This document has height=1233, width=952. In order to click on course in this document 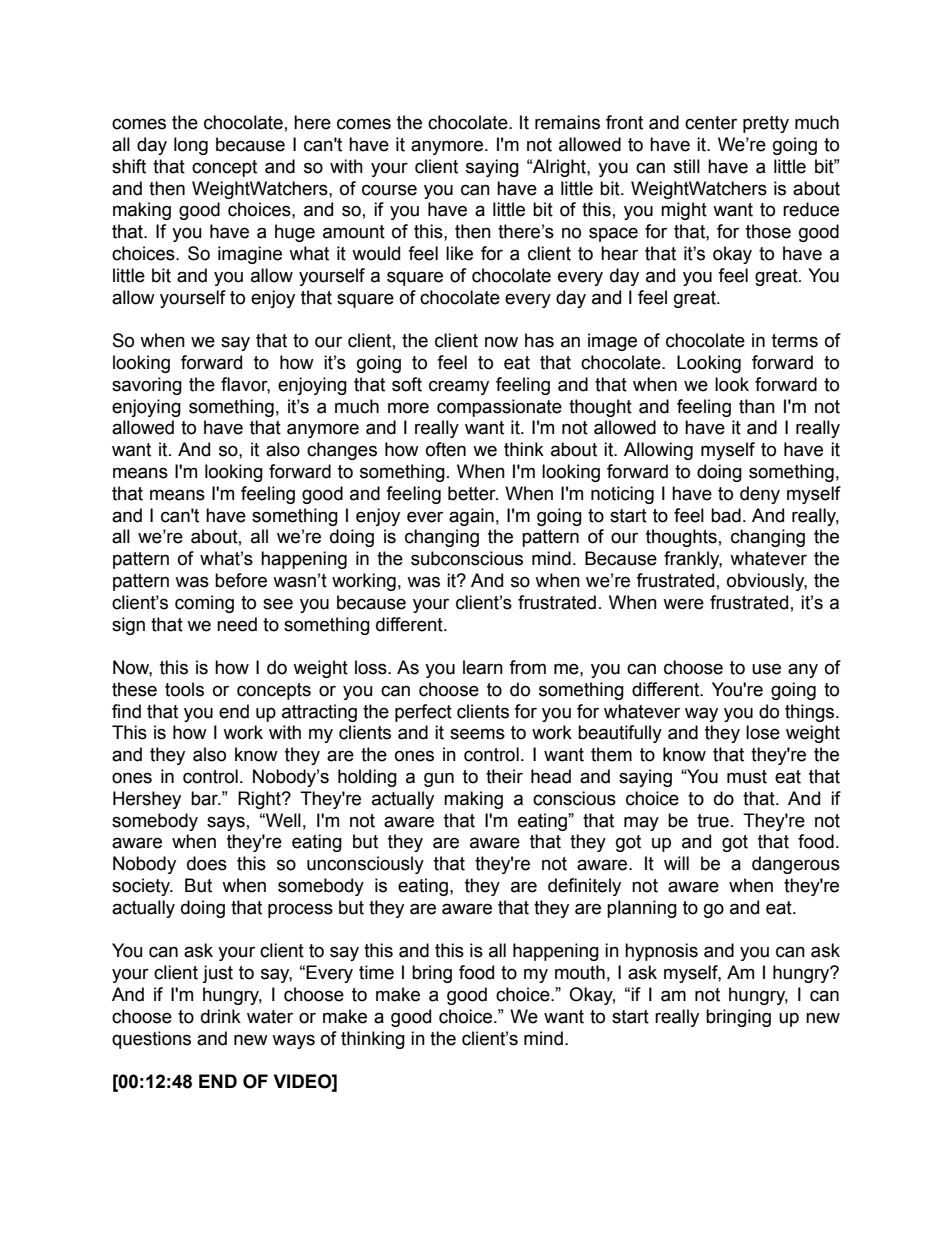, I will do `click(389, 190)`.
